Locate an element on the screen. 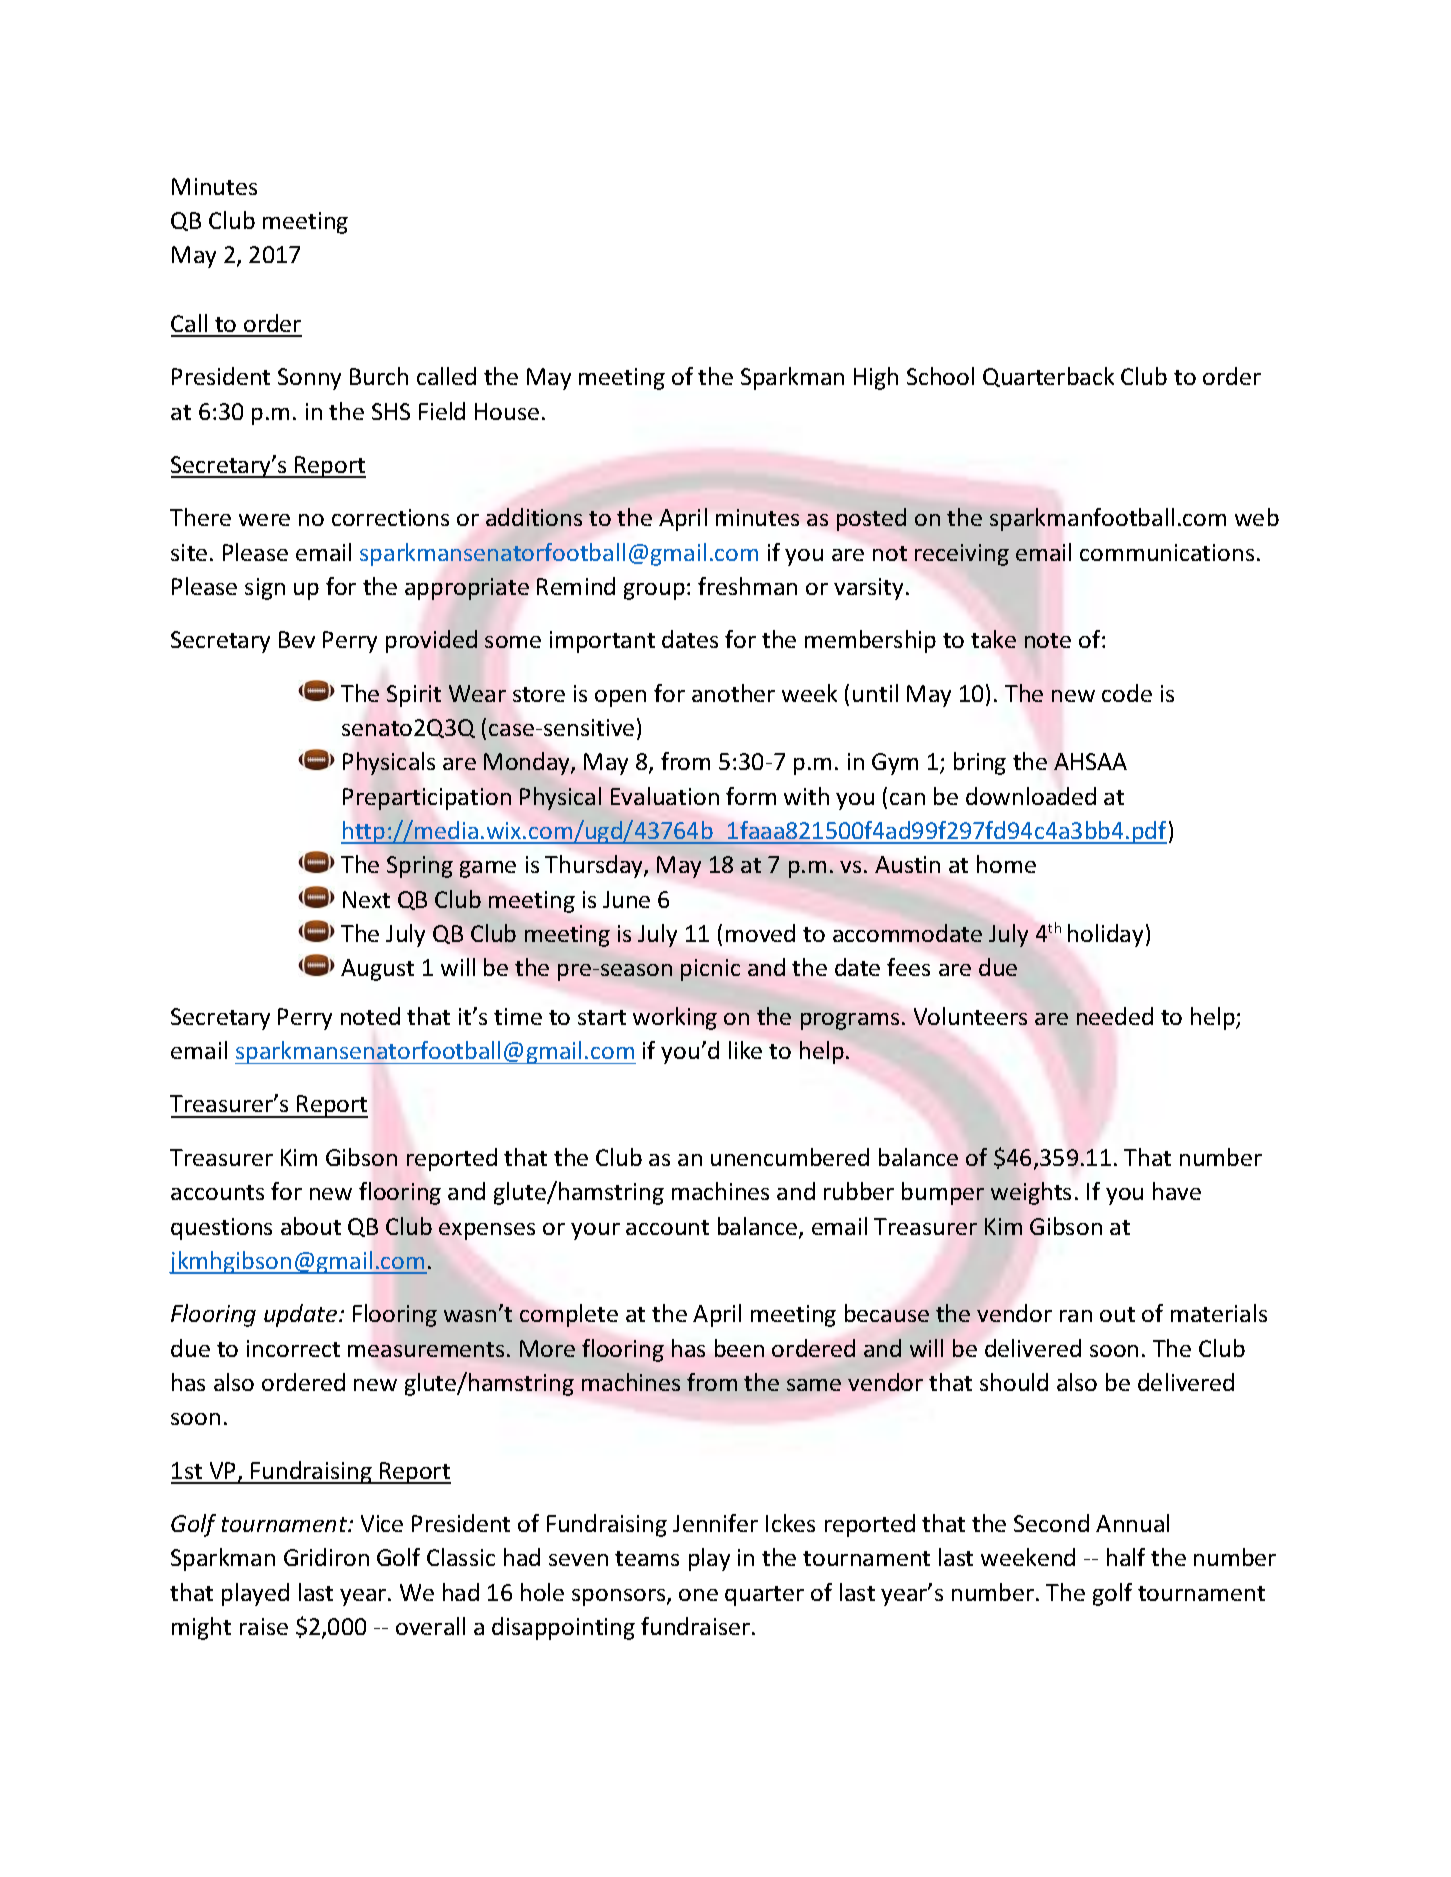 This screenshot has height=1877, width=1451. half is located at coordinates (1126, 1557).
